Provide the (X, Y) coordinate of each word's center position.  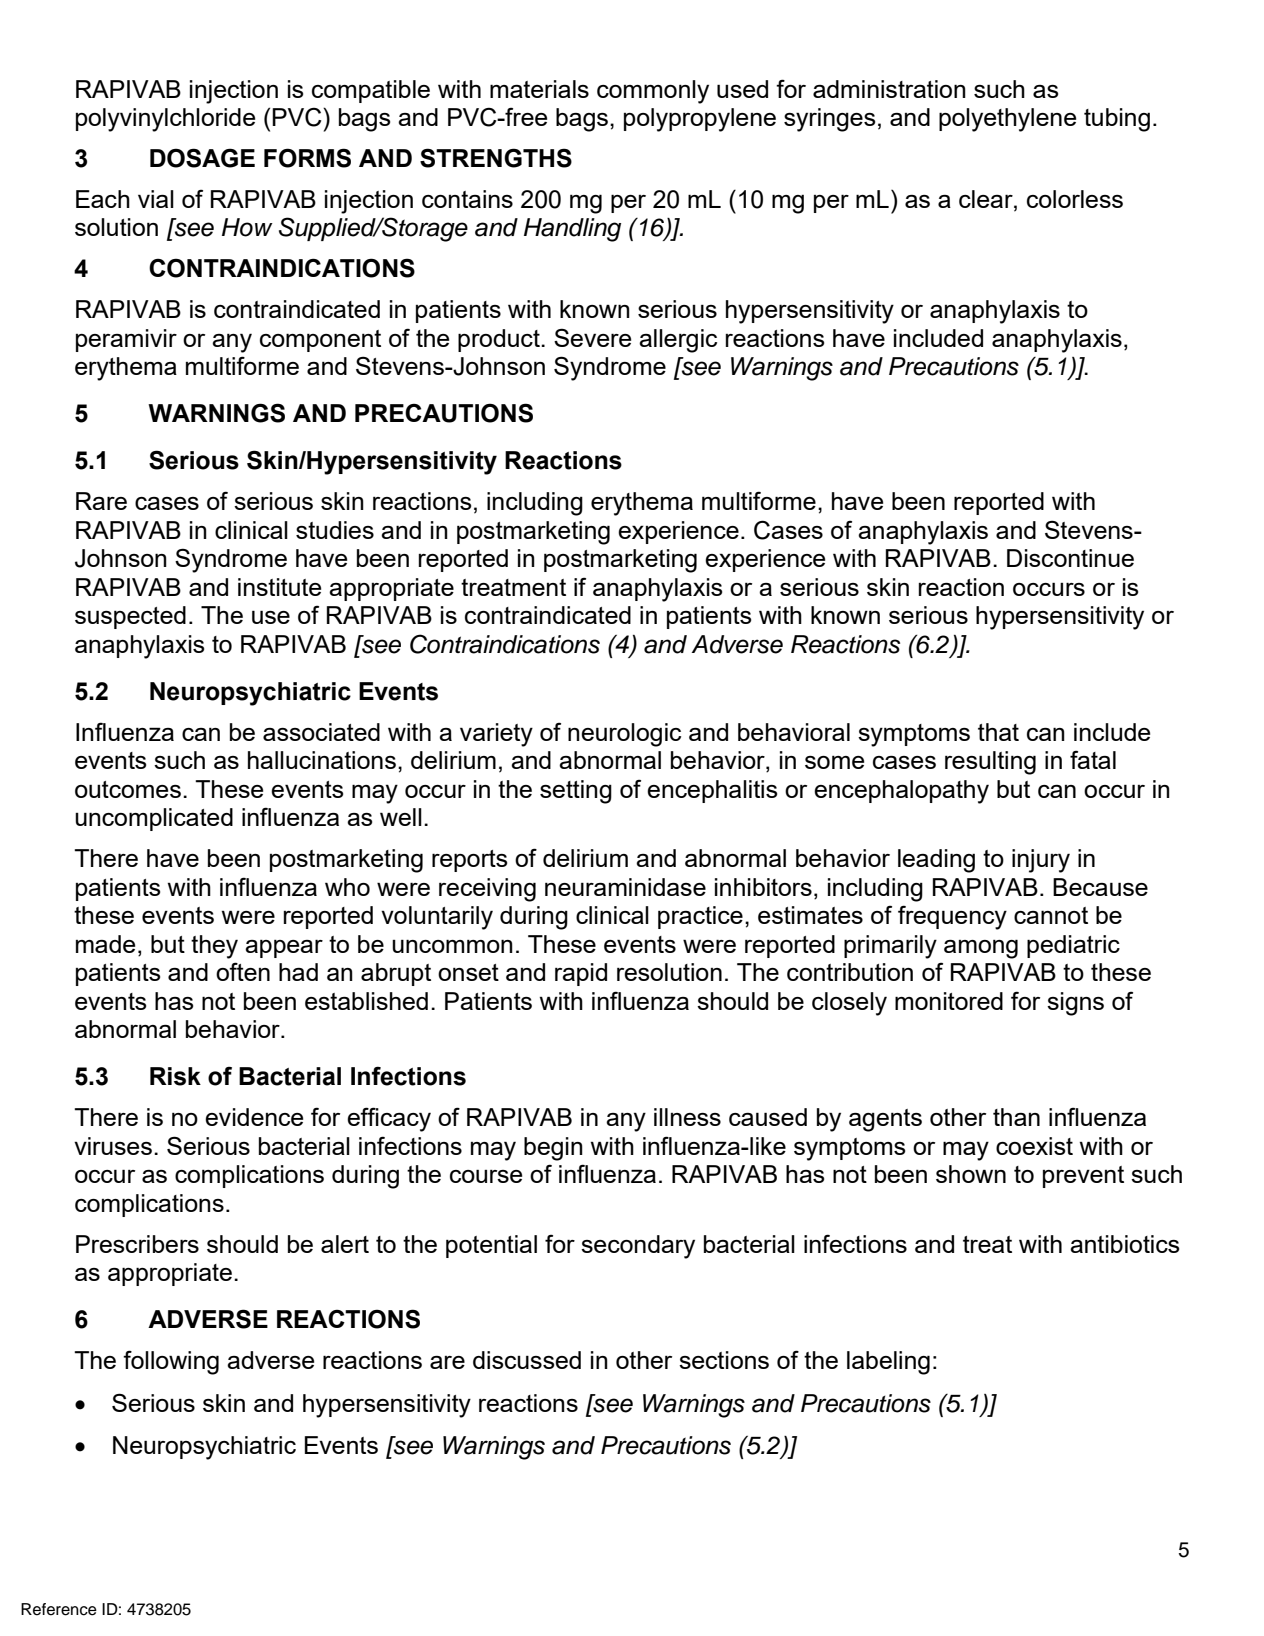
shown (971, 1174)
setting (576, 792)
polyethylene (1007, 120)
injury (1041, 861)
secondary (638, 1247)
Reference (59, 1609)
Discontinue (1070, 558)
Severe (592, 337)
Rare (101, 501)
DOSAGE (202, 158)
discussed (527, 1360)
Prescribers (137, 1244)
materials (539, 89)
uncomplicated (154, 819)
